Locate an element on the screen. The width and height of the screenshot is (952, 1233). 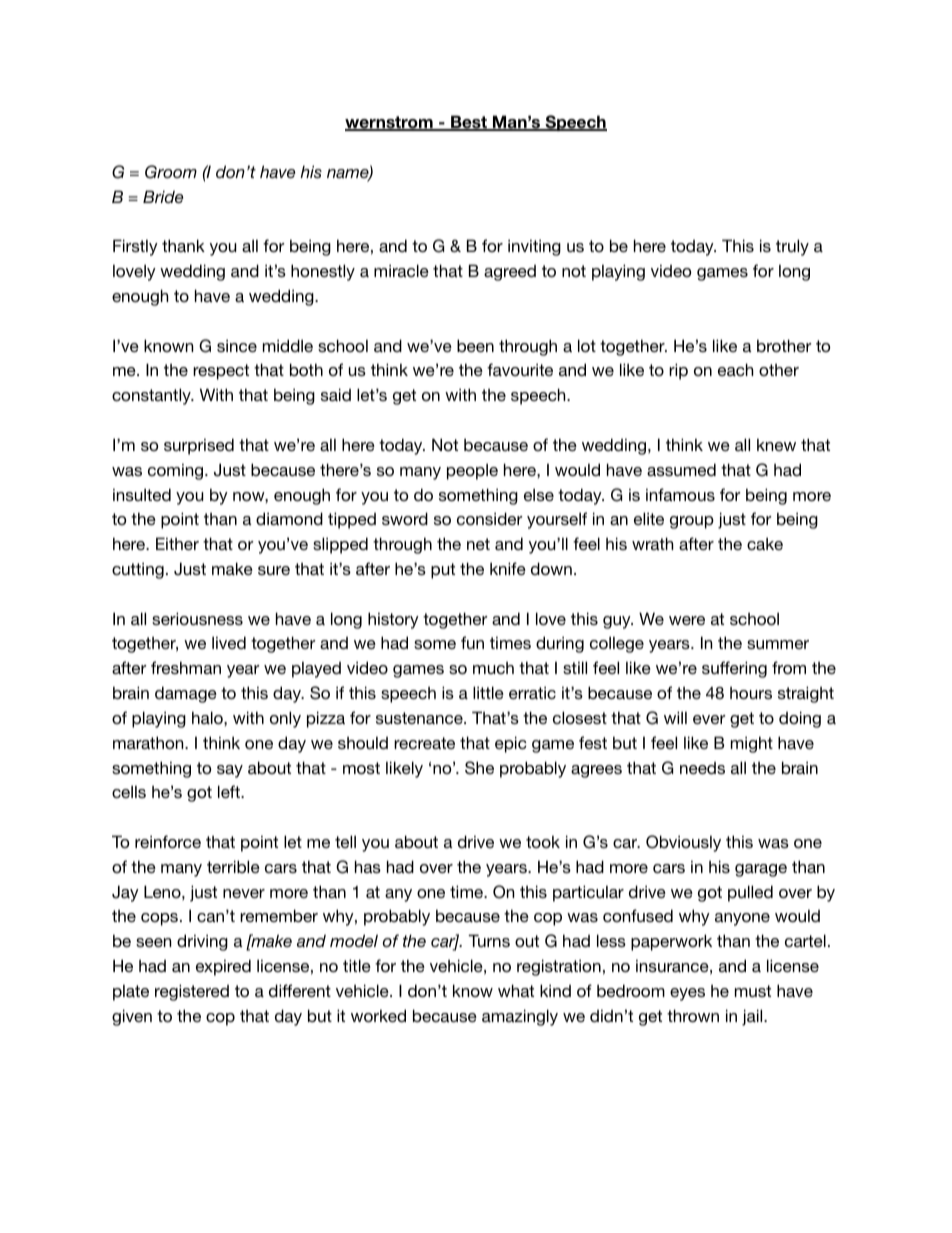
Either is located at coordinates (177, 543).
